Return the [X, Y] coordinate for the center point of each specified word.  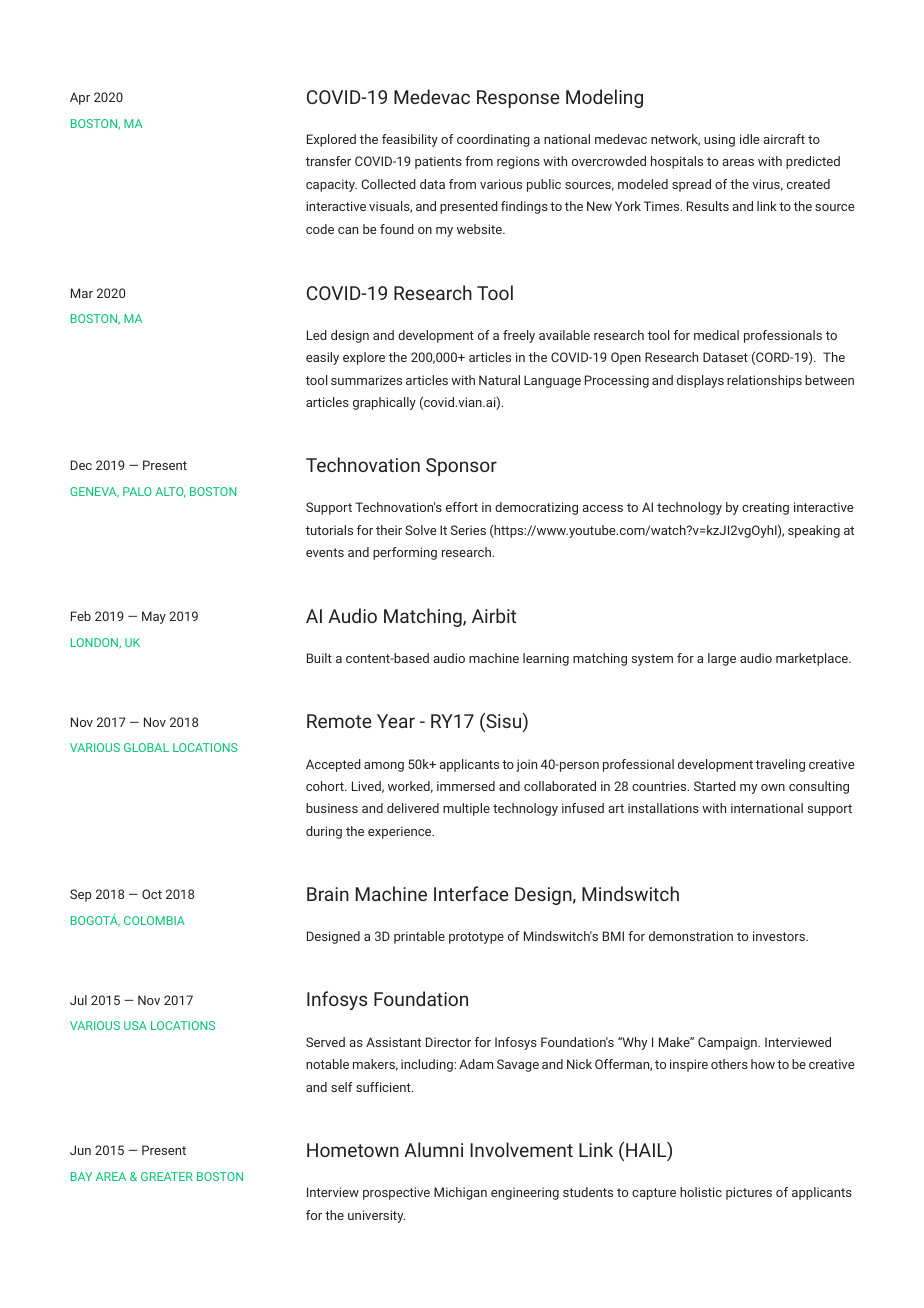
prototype [476, 938]
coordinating [493, 140]
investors [780, 936]
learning [546, 659]
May [154, 617]
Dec [81, 465]
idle [750, 139]
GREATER [167, 1176]
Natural [499, 380]
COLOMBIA [154, 920]
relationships [764, 381]
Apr [80, 98]
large [722, 659]
